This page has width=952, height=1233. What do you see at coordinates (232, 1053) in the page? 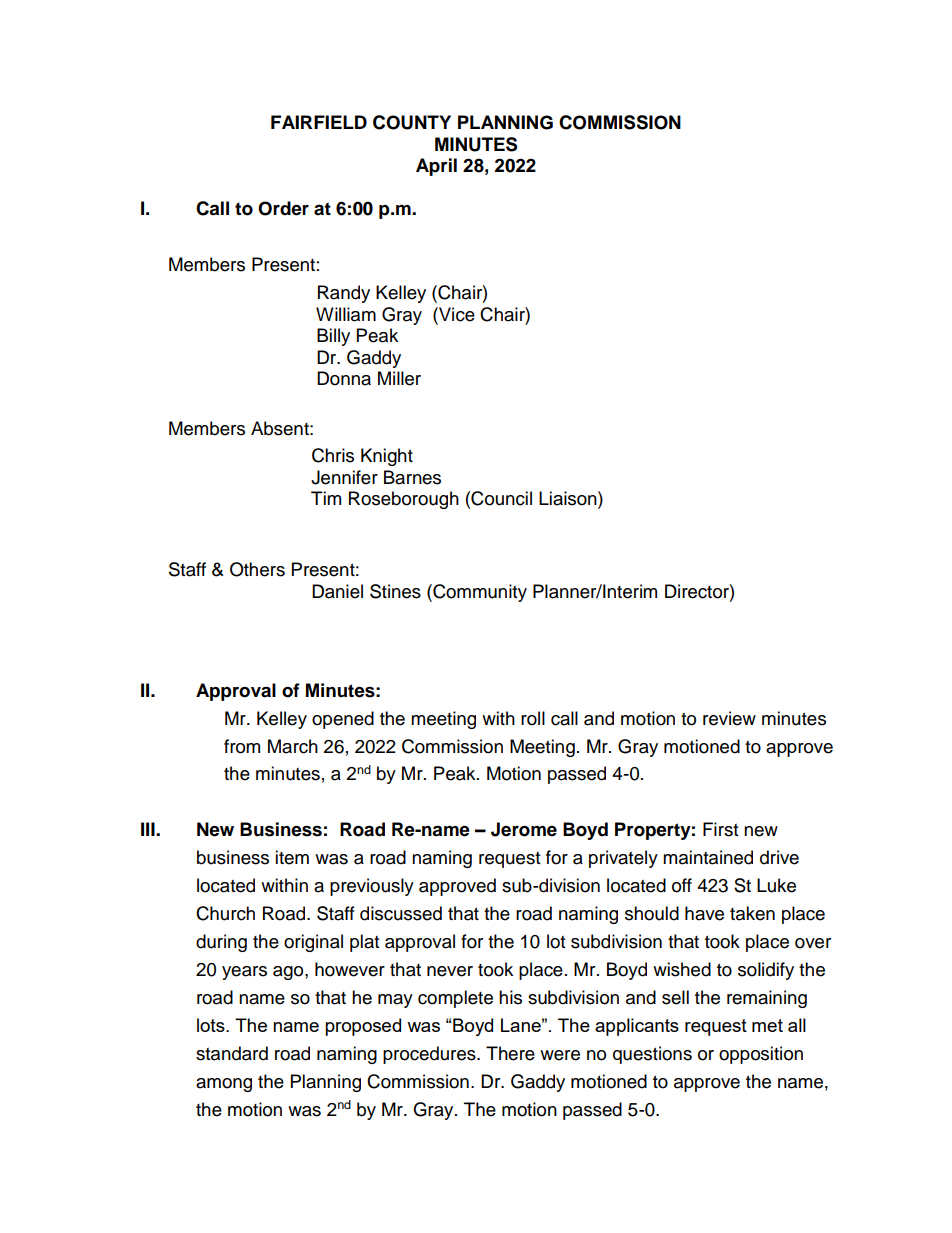
I see `standard` at bounding box center [232, 1053].
